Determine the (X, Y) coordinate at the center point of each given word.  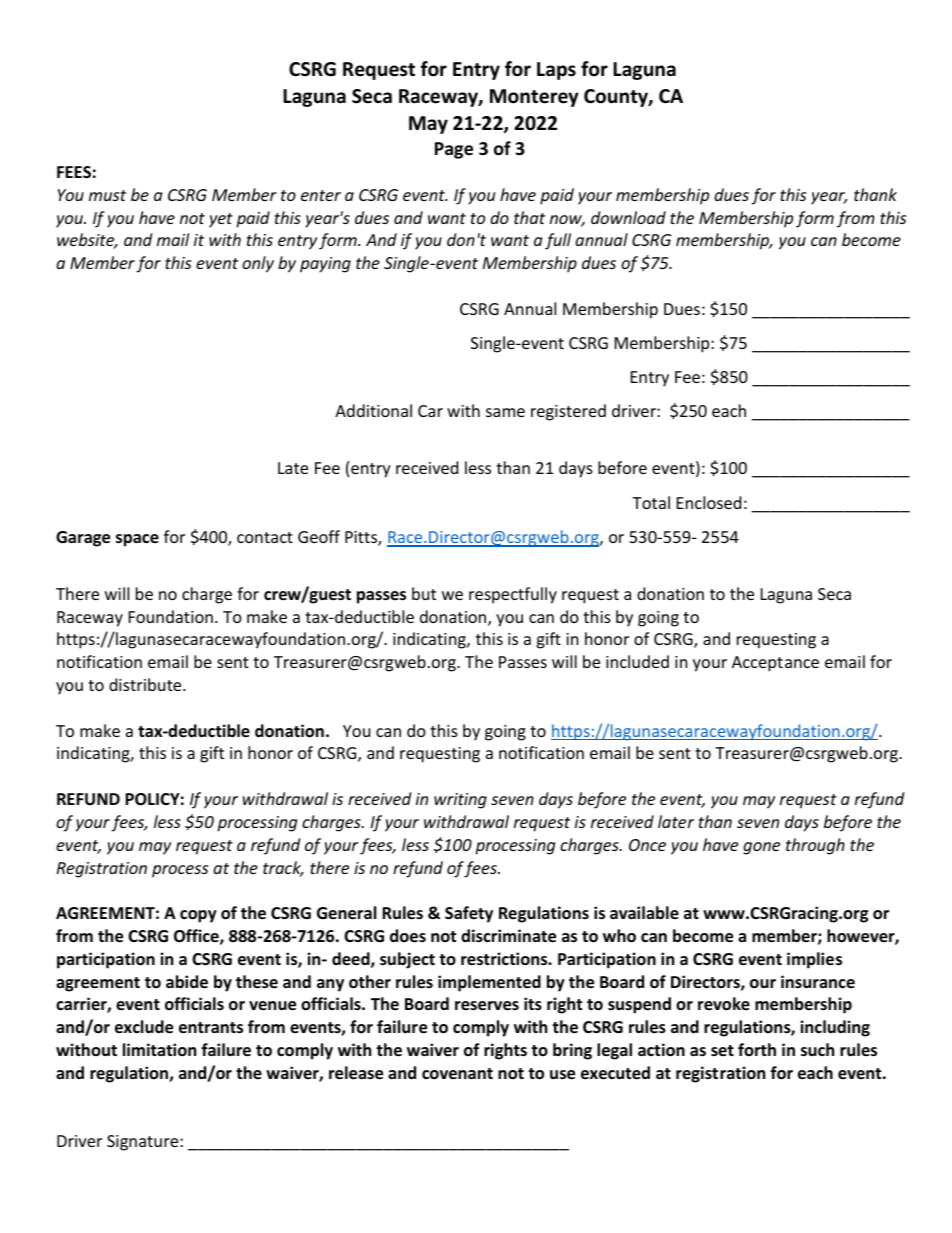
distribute (146, 684)
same (505, 412)
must (107, 195)
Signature (144, 1143)
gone (761, 848)
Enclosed (709, 502)
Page (454, 150)
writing (460, 801)
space (137, 540)
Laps (556, 71)
